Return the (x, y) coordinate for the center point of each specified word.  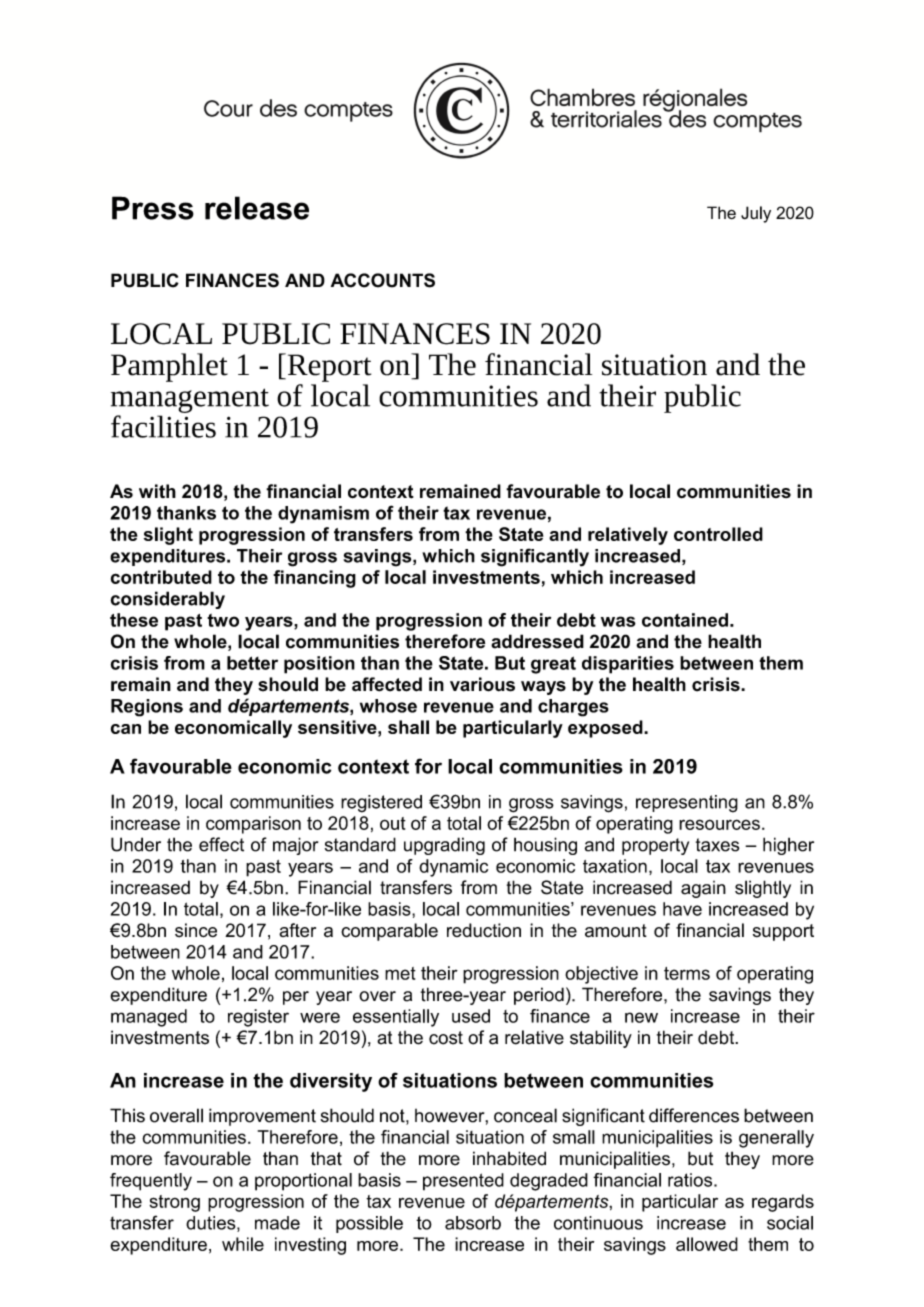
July (756, 214)
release (257, 208)
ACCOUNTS (383, 280)
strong (175, 1203)
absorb (473, 1223)
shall (408, 727)
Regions (147, 708)
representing (687, 804)
